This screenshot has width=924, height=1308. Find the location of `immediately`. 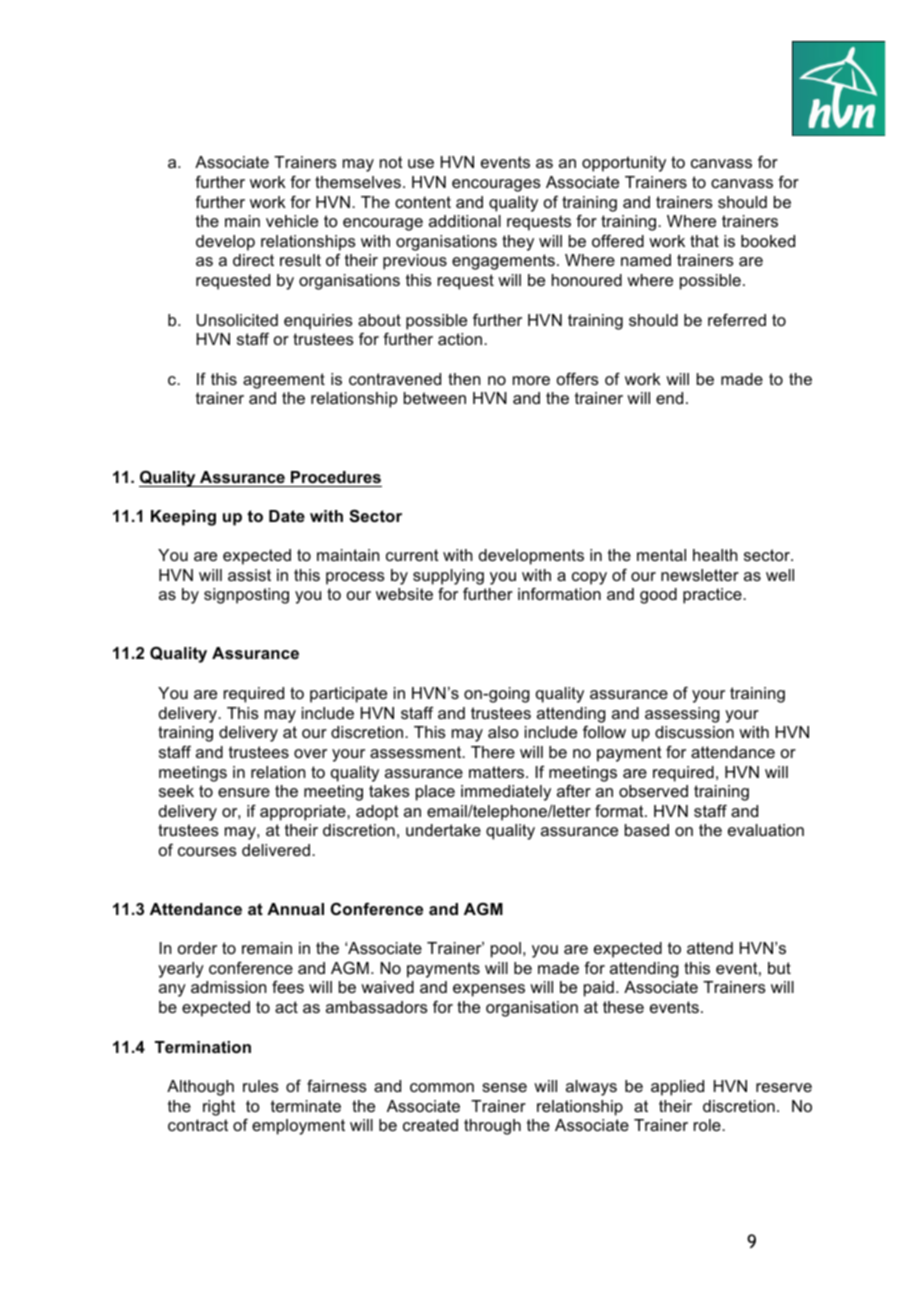

immediately is located at coordinates (506, 793).
